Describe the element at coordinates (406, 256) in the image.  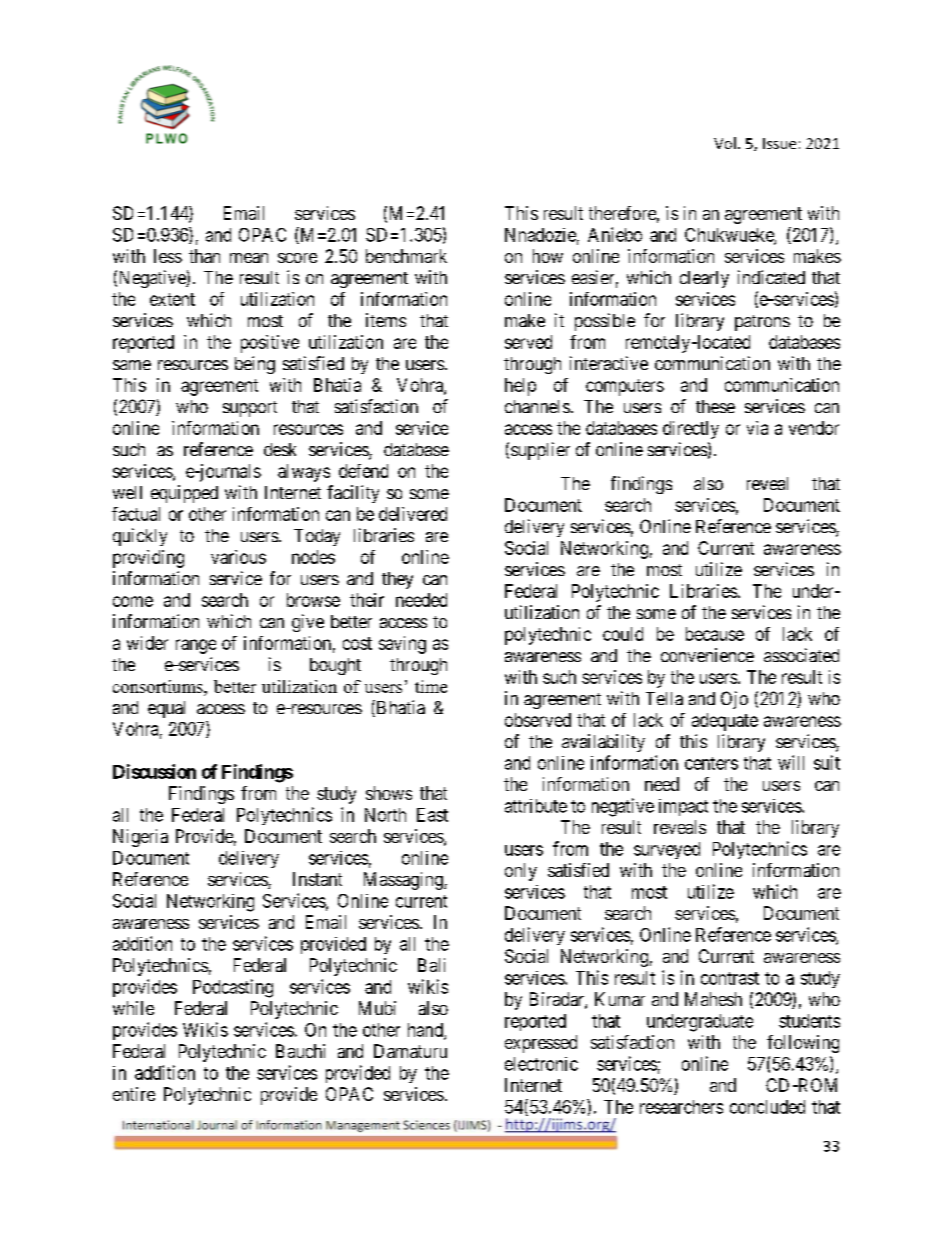
I see `benchmark` at that location.
